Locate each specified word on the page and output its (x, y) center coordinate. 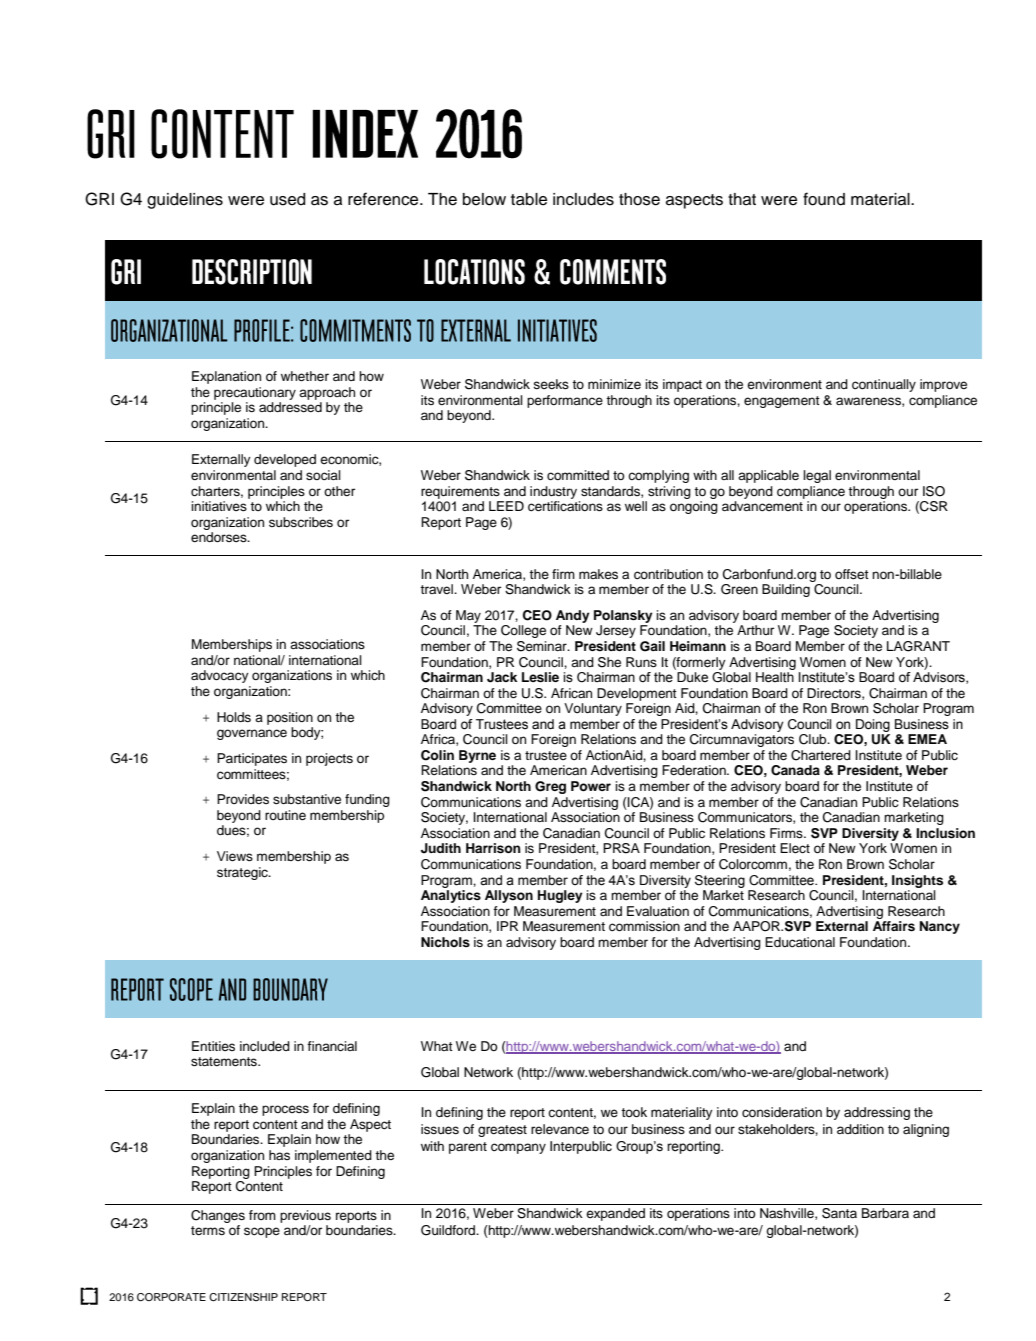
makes (598, 574)
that (742, 199)
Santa (839, 1213)
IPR (507, 926)
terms (208, 1230)
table (529, 199)
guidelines (185, 201)
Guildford (449, 1230)
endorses (220, 537)
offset (852, 574)
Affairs (894, 926)
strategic (243, 873)
